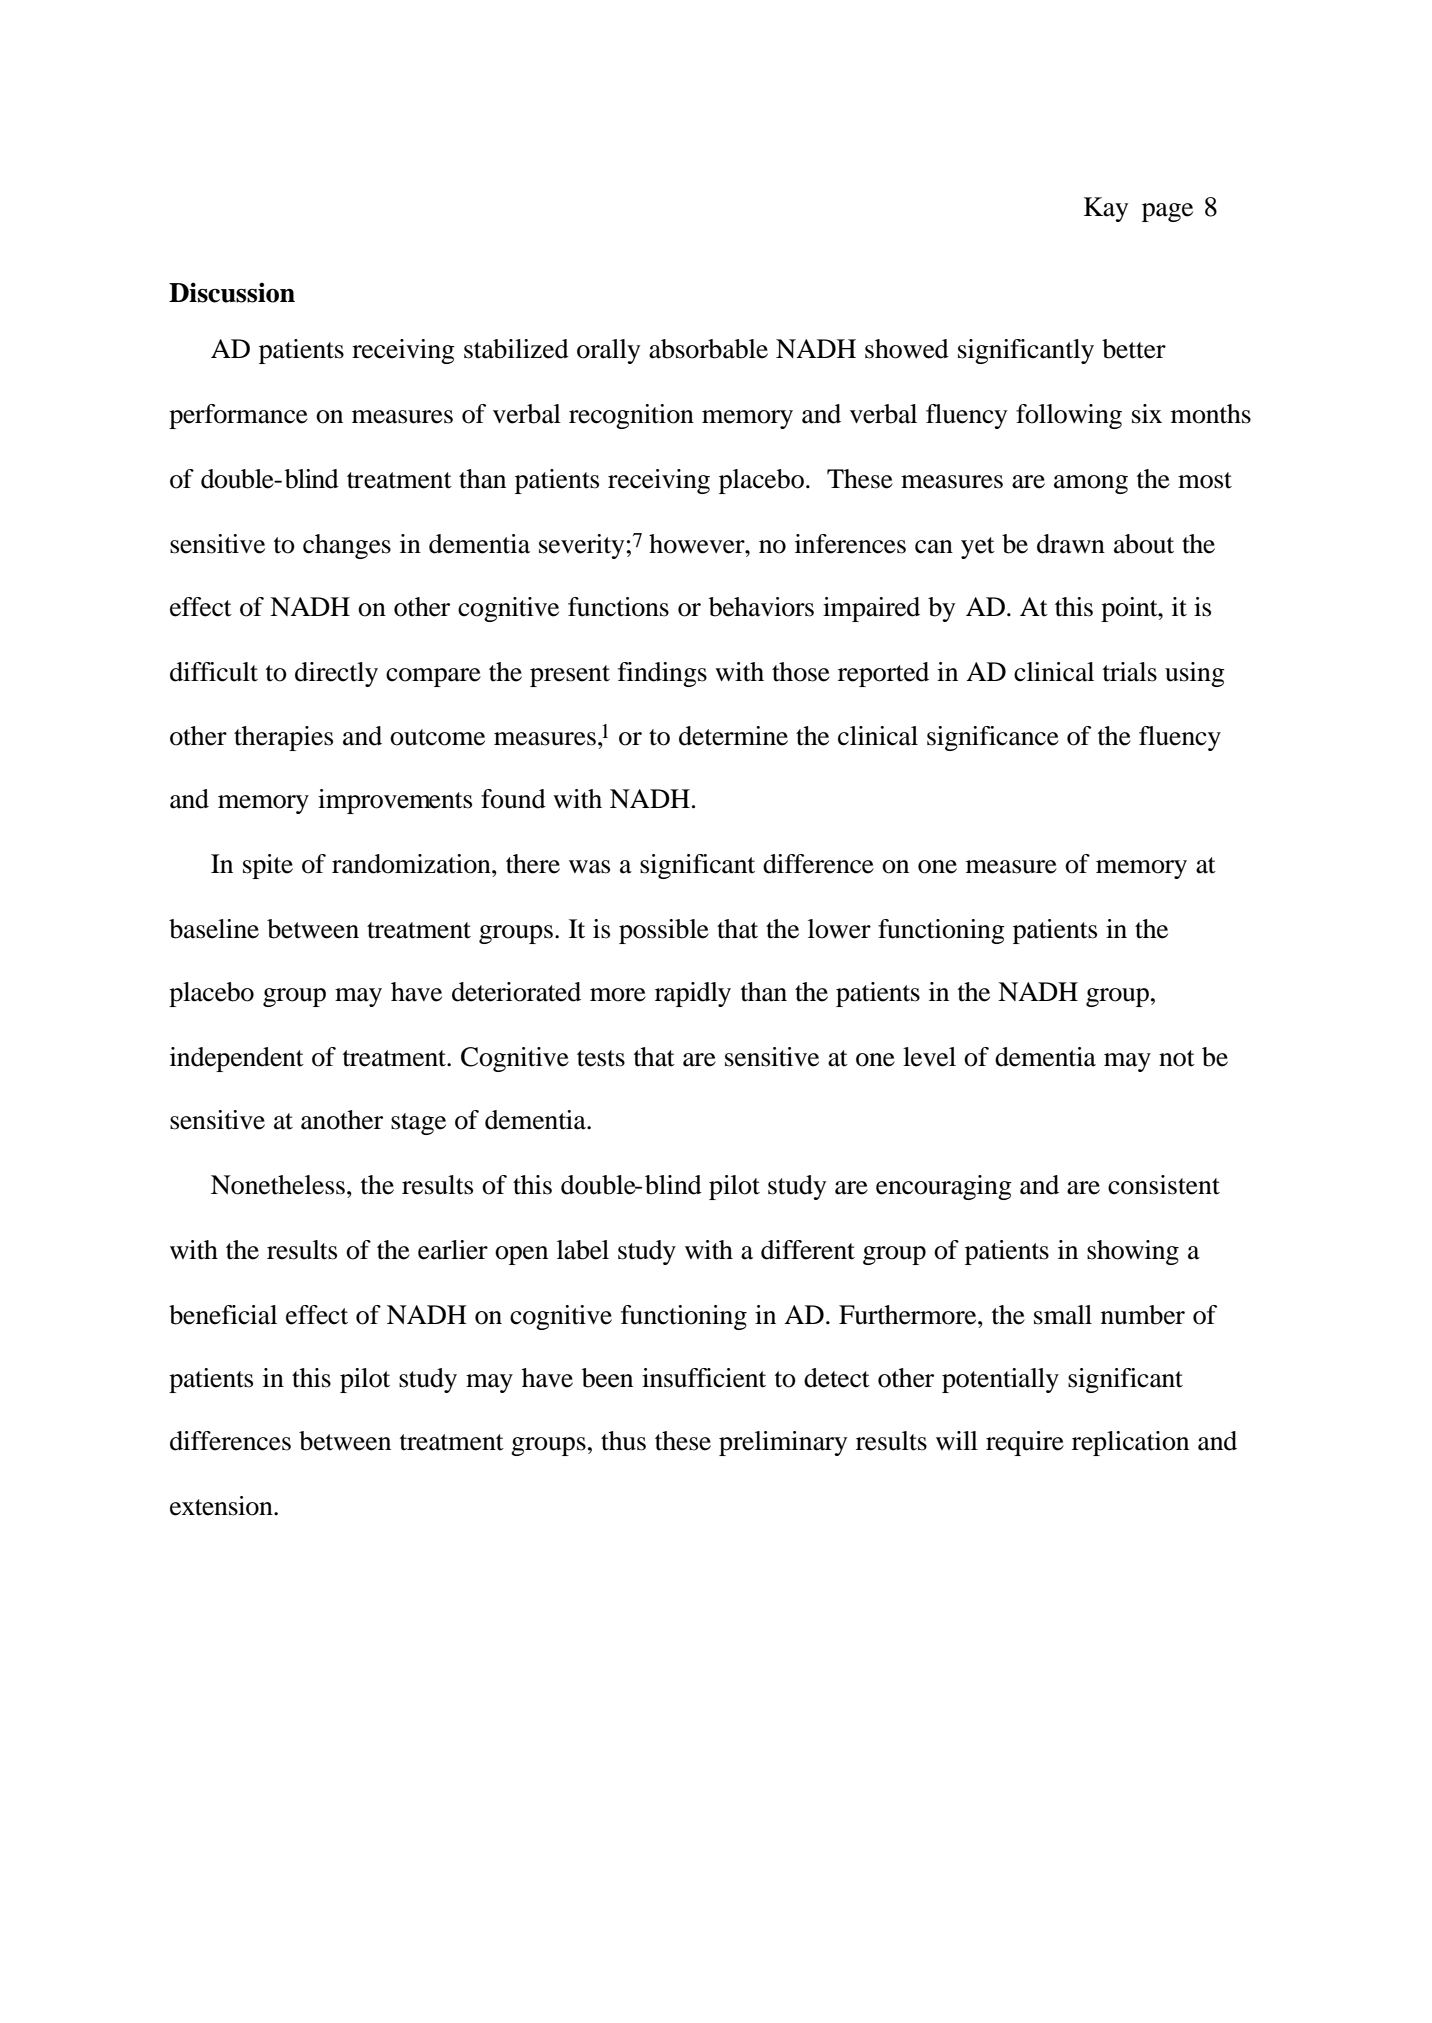 Image resolution: width=1432 pixels, height=2023 pixels. I want to click on significance, so click(993, 738).
